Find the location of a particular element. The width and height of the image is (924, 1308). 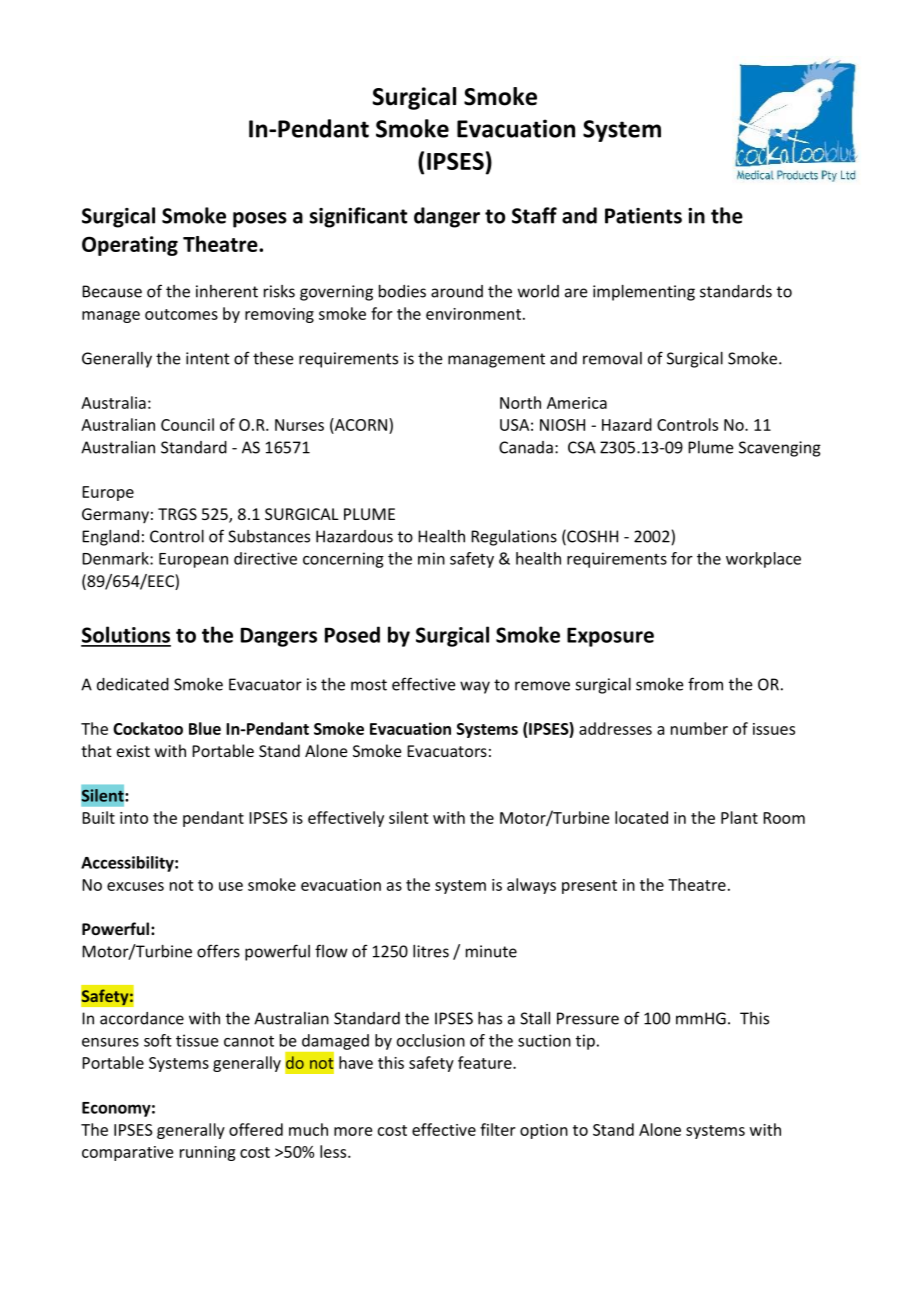

most is located at coordinates (369, 685).
